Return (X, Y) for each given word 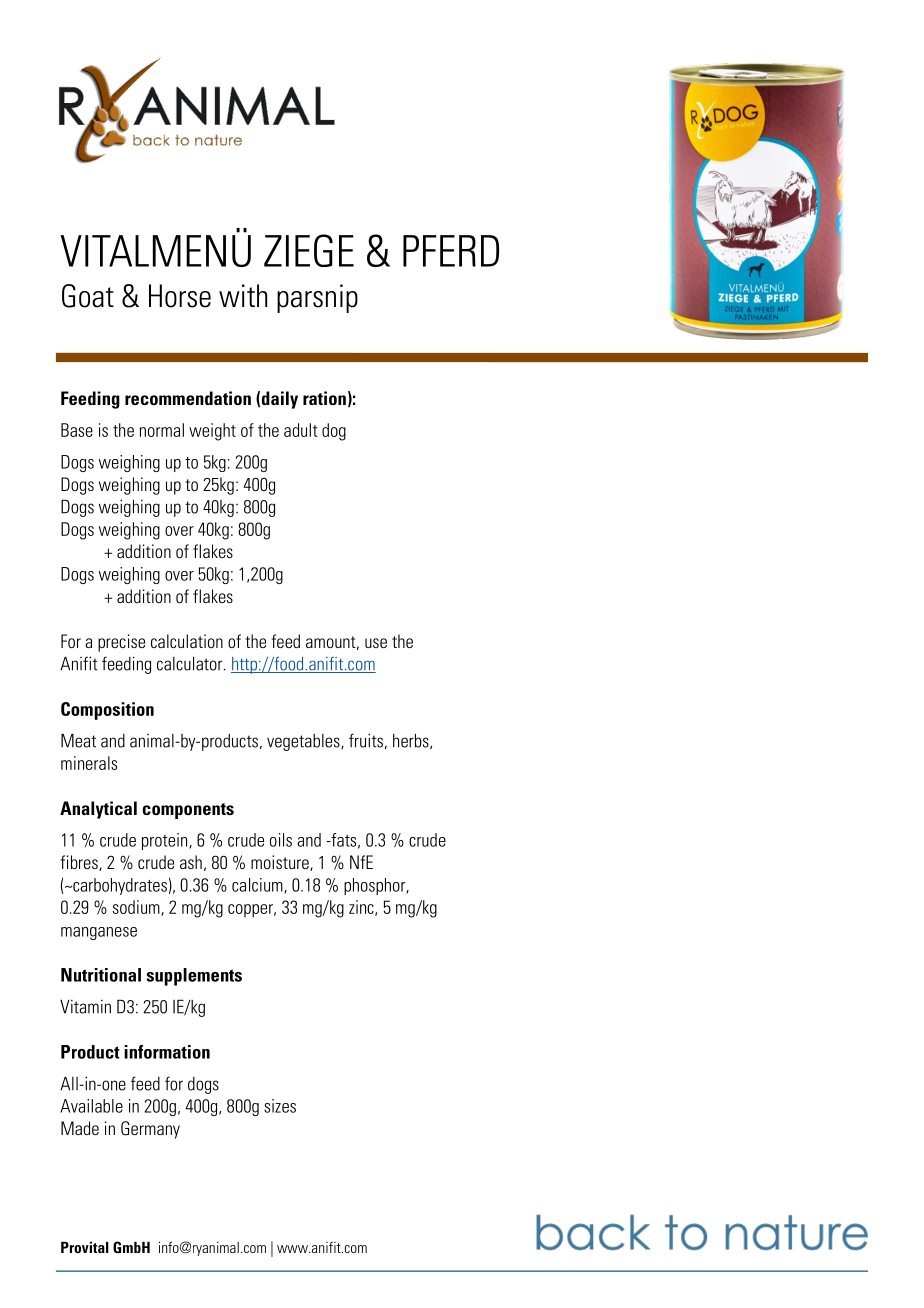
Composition (107, 711)
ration (324, 398)
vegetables (304, 742)
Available (91, 1106)
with (243, 295)
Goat (88, 296)
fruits (366, 740)
